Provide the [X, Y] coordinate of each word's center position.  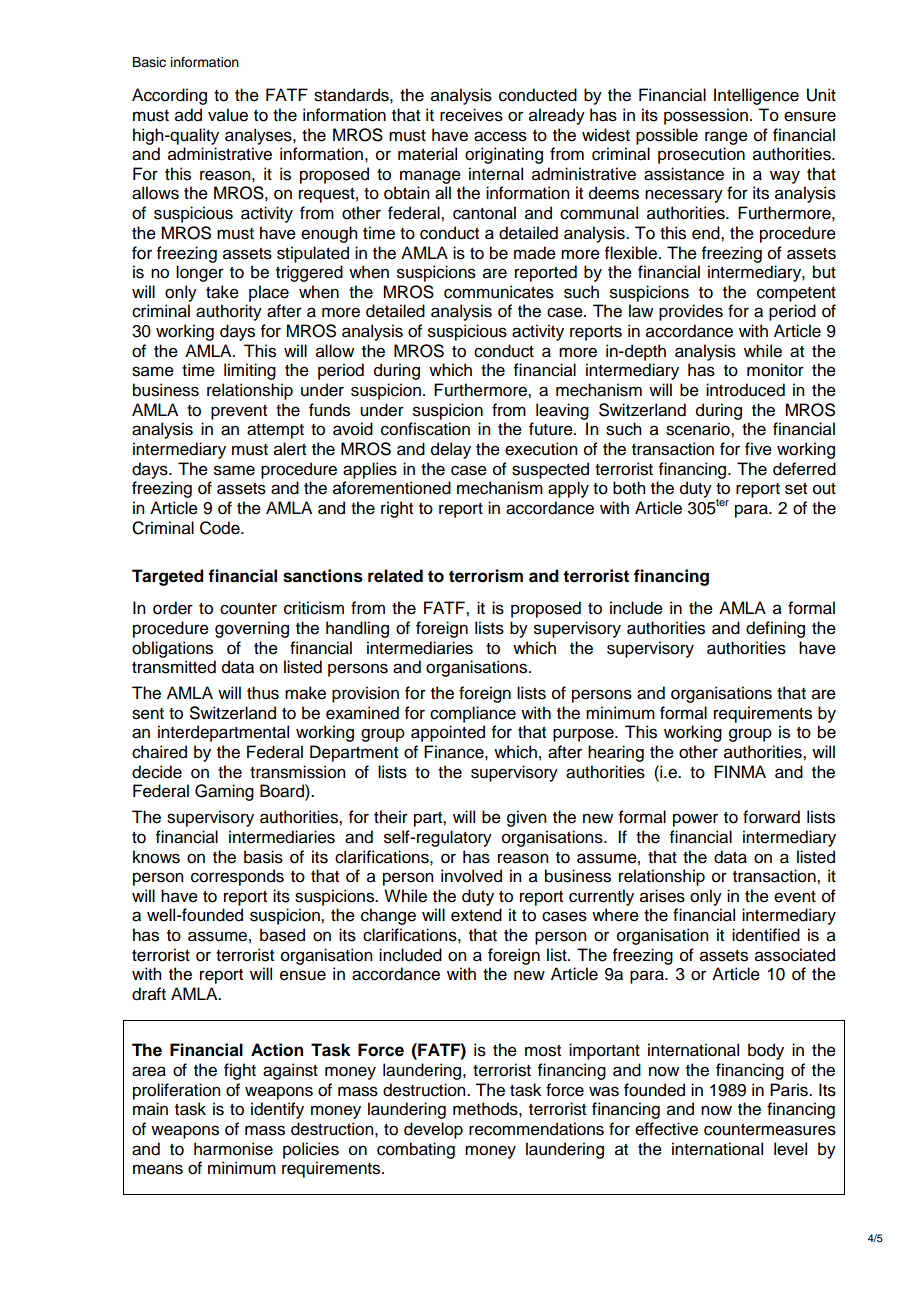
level [790, 1149]
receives [471, 115]
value [228, 115]
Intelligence [756, 96]
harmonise [233, 1149]
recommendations [536, 1129]
